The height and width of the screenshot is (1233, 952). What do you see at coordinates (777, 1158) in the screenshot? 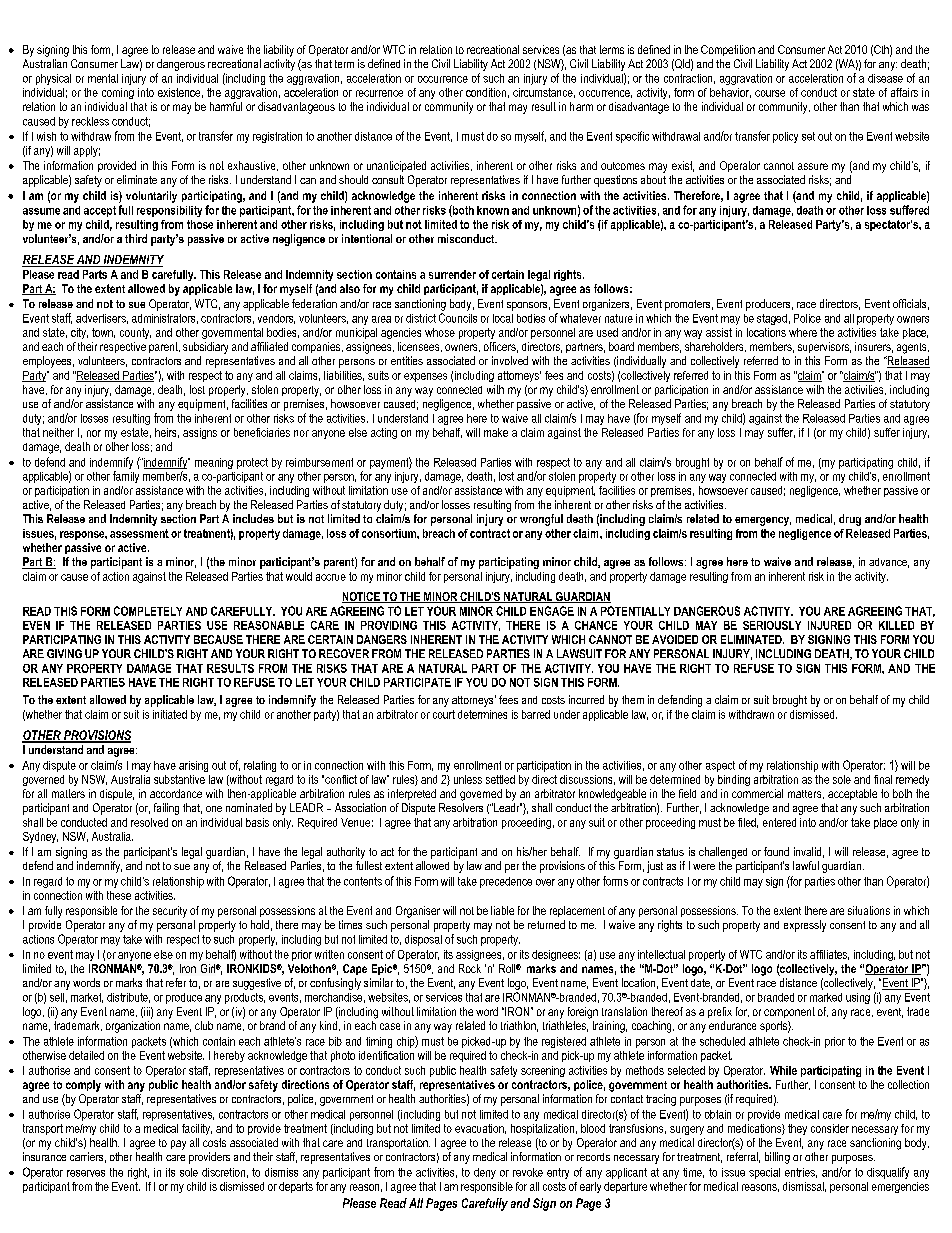
I see `billing` at bounding box center [777, 1158].
